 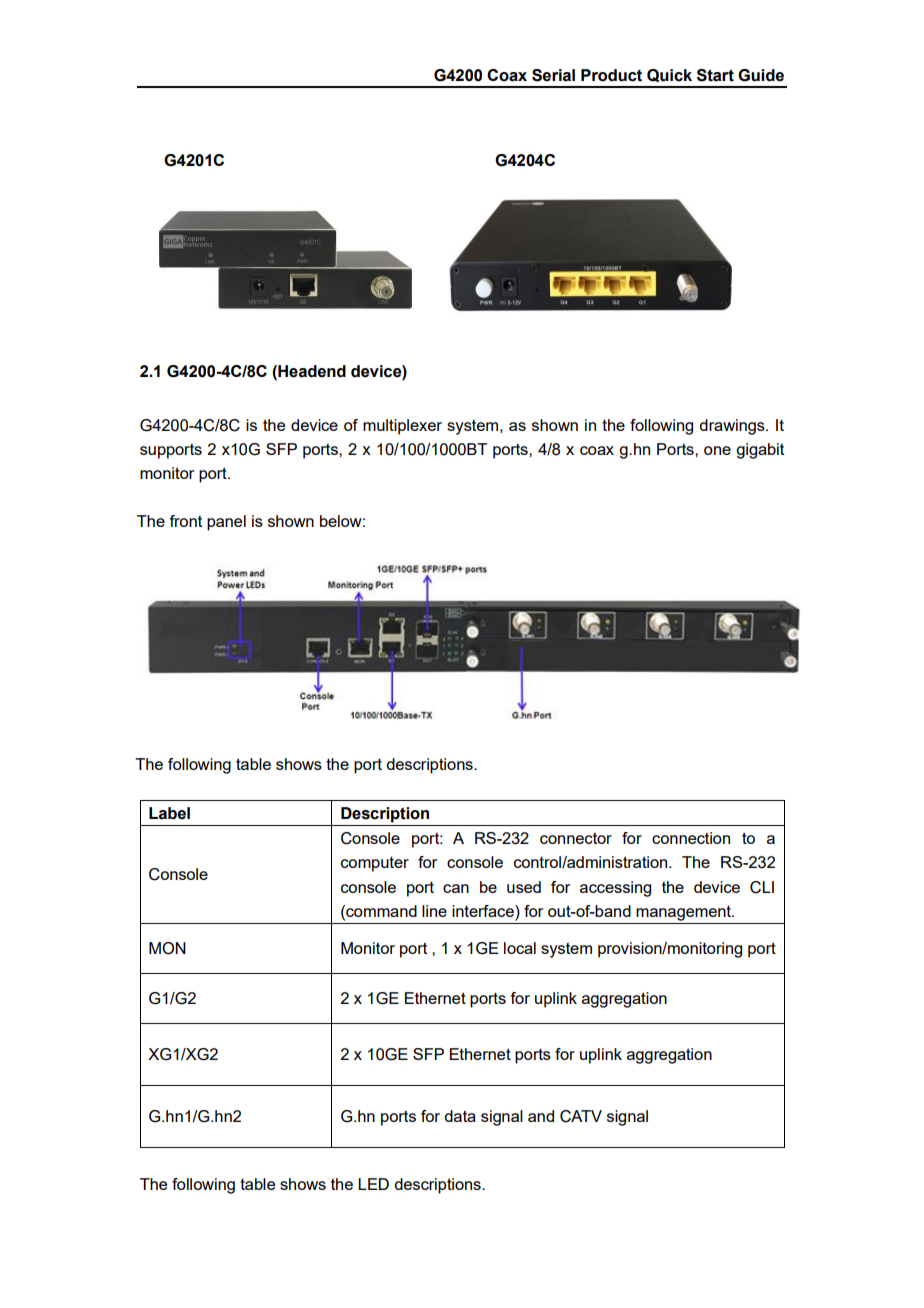 What do you see at coordinates (717, 450) in the screenshot?
I see `one` at bounding box center [717, 450].
